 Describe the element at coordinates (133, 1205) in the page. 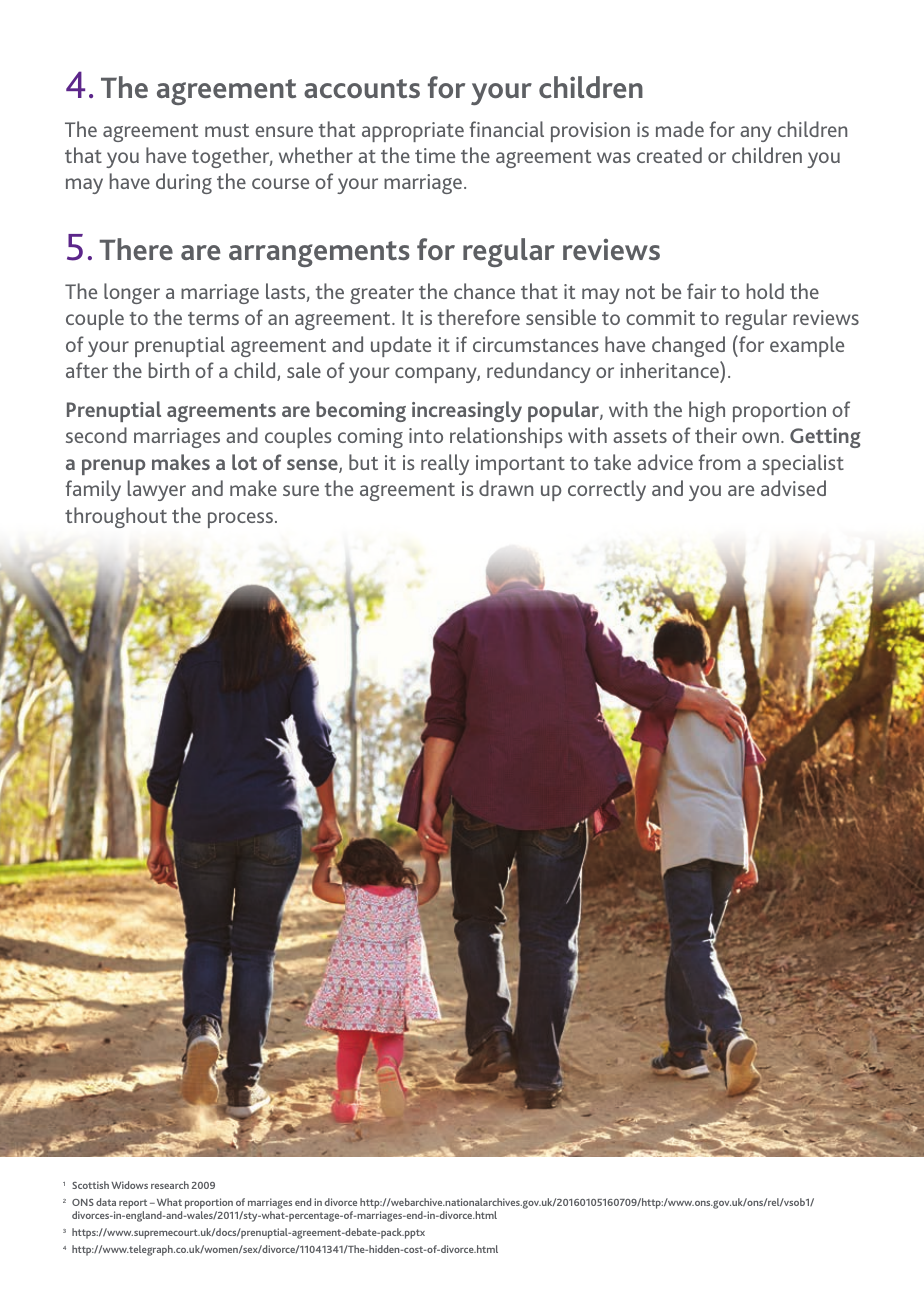

I see `report` at that location.
